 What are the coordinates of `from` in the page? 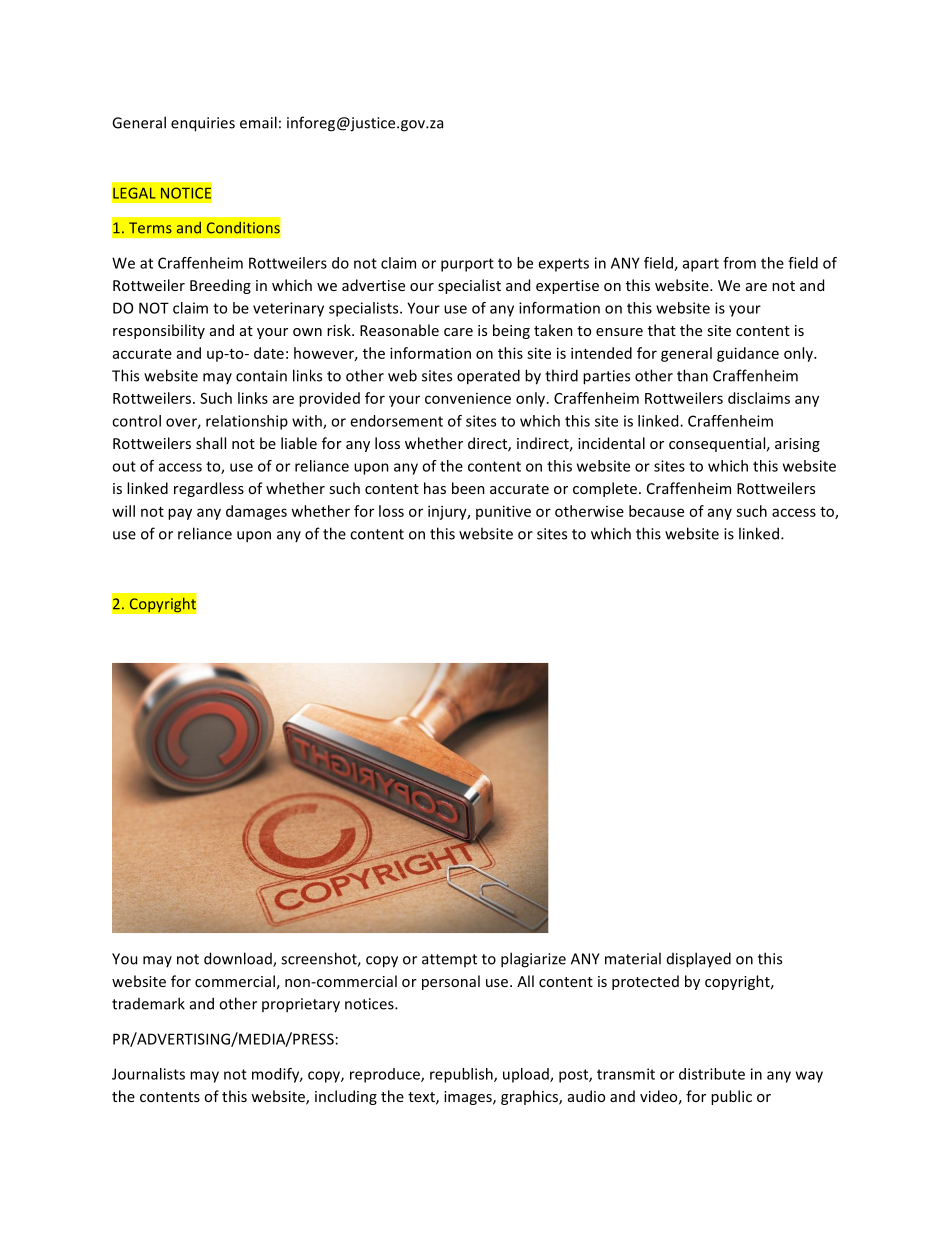 It's located at (739, 263).
